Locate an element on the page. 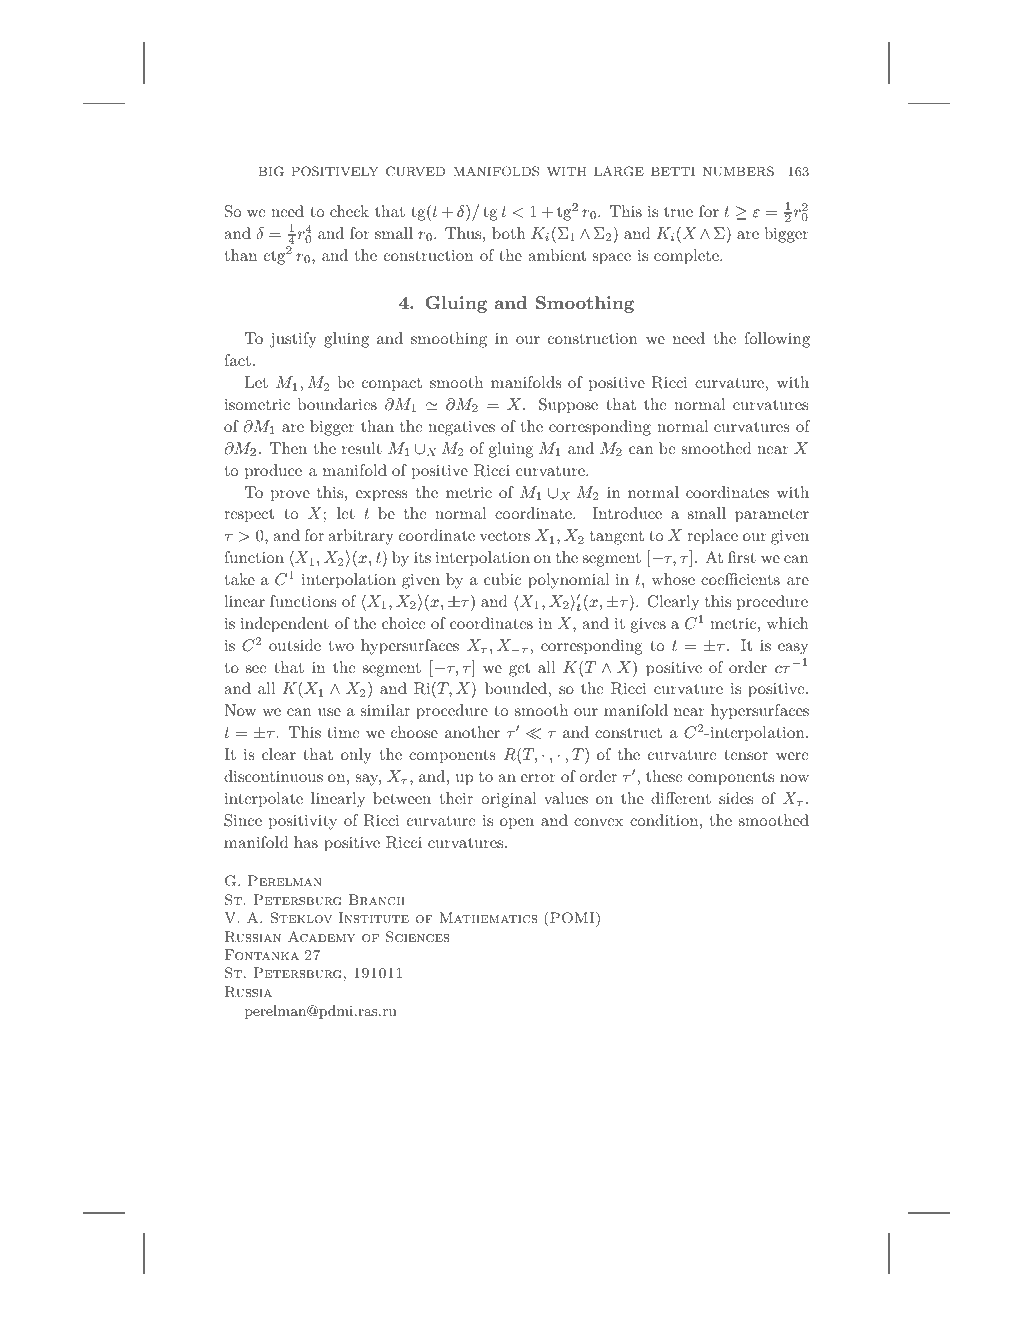  Mathematics is located at coordinates (488, 917).
